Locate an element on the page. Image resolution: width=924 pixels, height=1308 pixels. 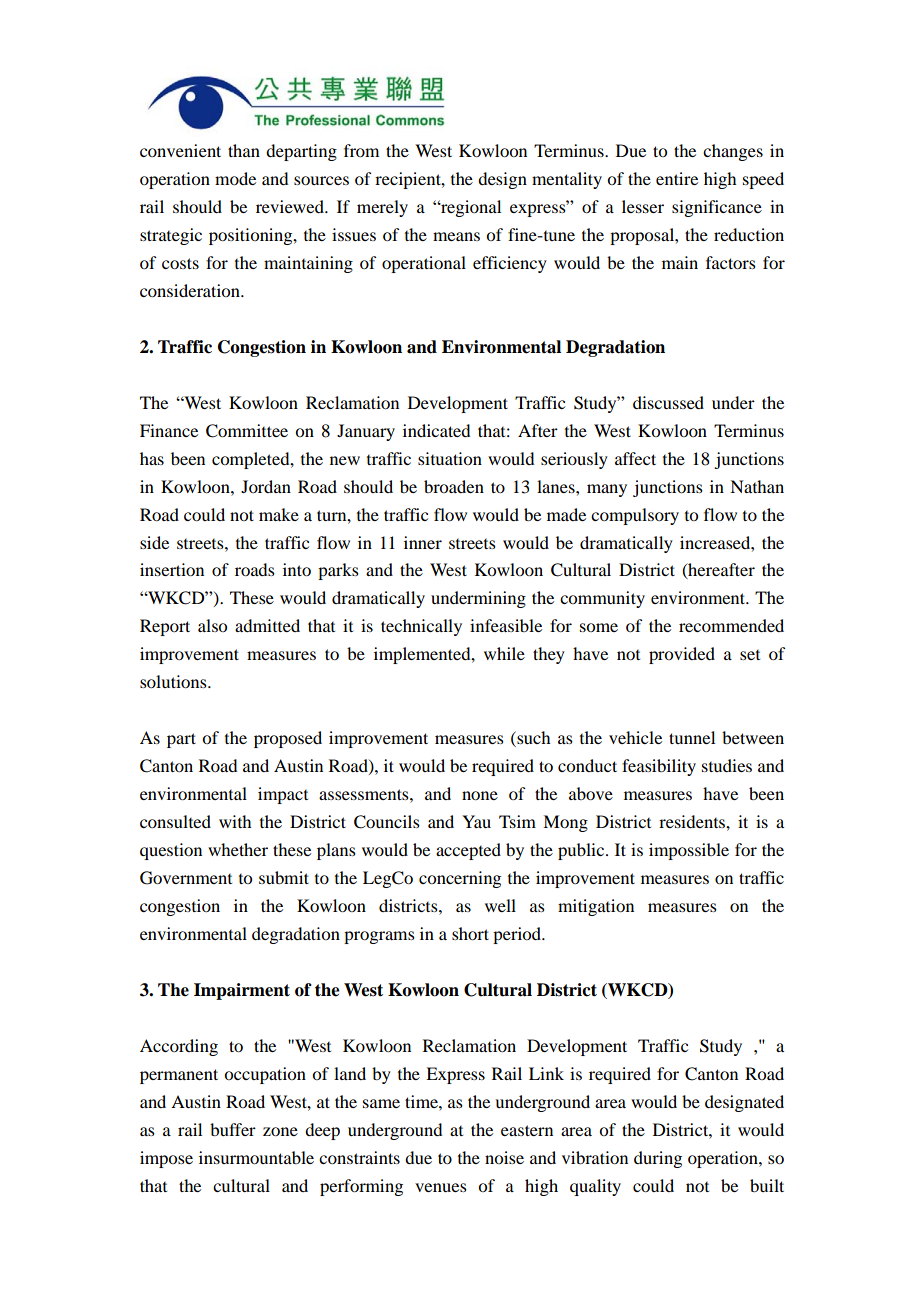
indicated is located at coordinates (436, 430).
